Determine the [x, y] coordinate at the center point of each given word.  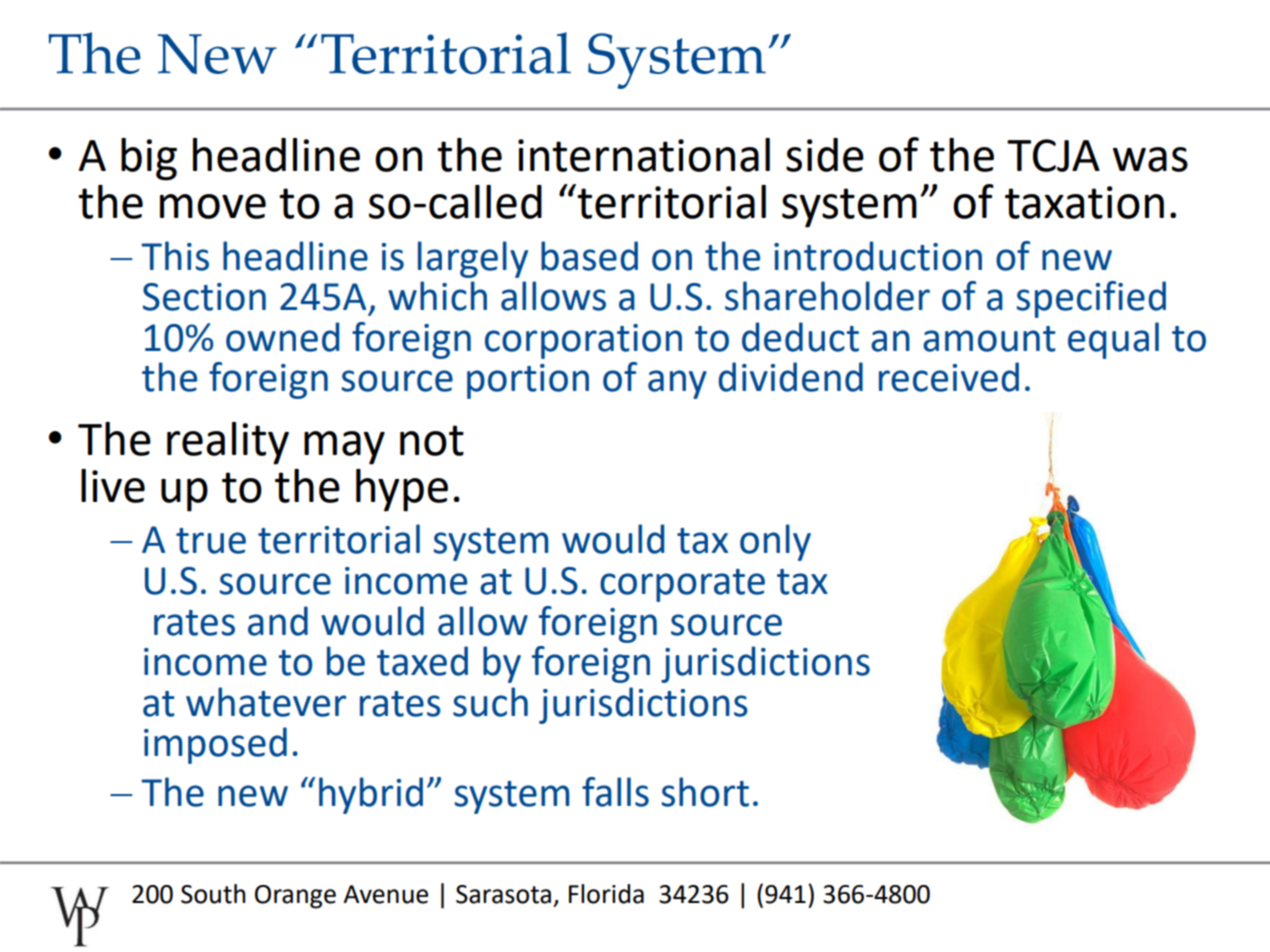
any [677, 384]
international [644, 155]
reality [228, 443]
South [213, 894]
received [949, 377]
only [775, 542]
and [278, 621]
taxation [1084, 202]
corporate [682, 585]
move [213, 206]
